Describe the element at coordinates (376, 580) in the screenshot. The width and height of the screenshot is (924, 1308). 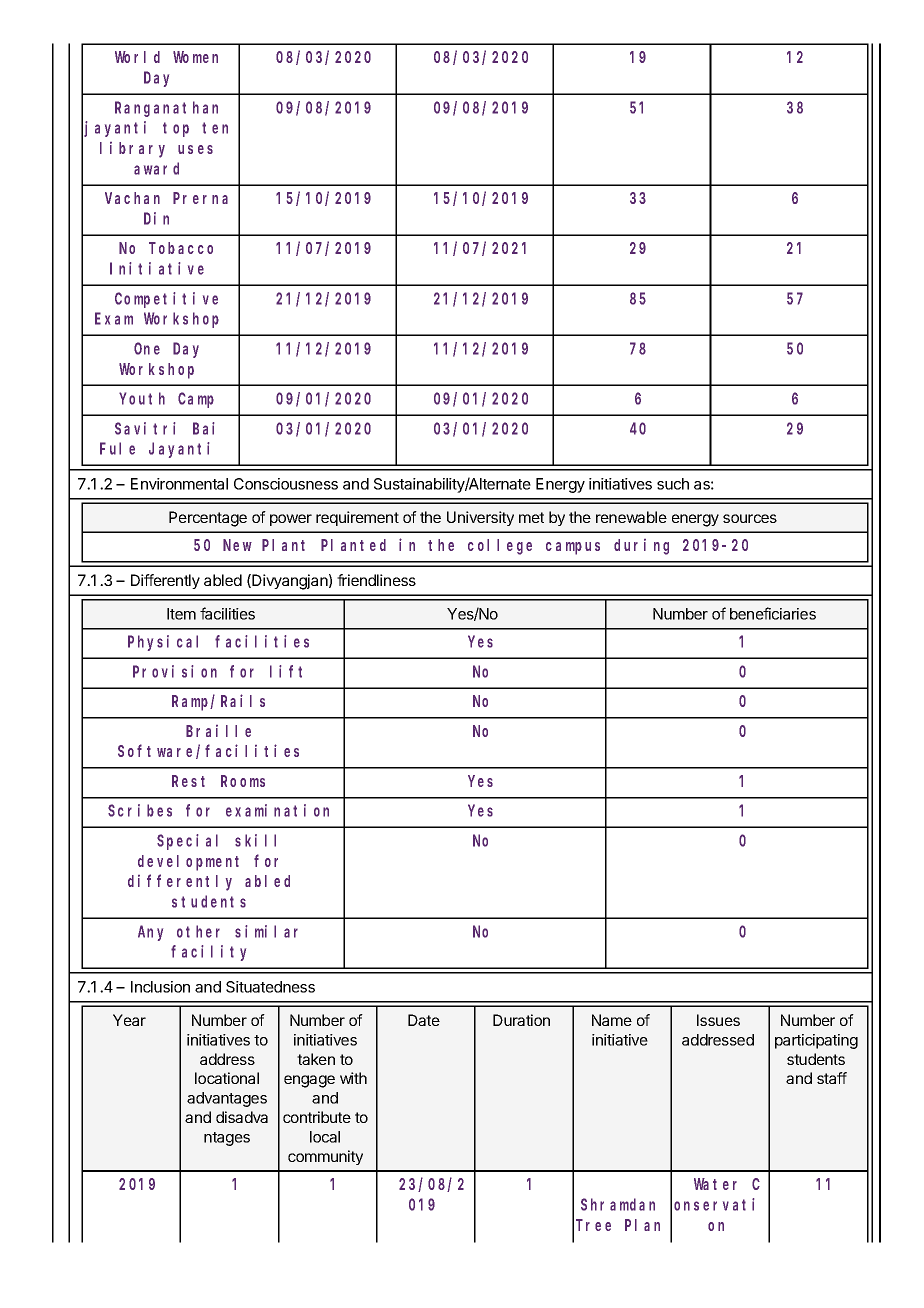
I see `friendliness` at that location.
